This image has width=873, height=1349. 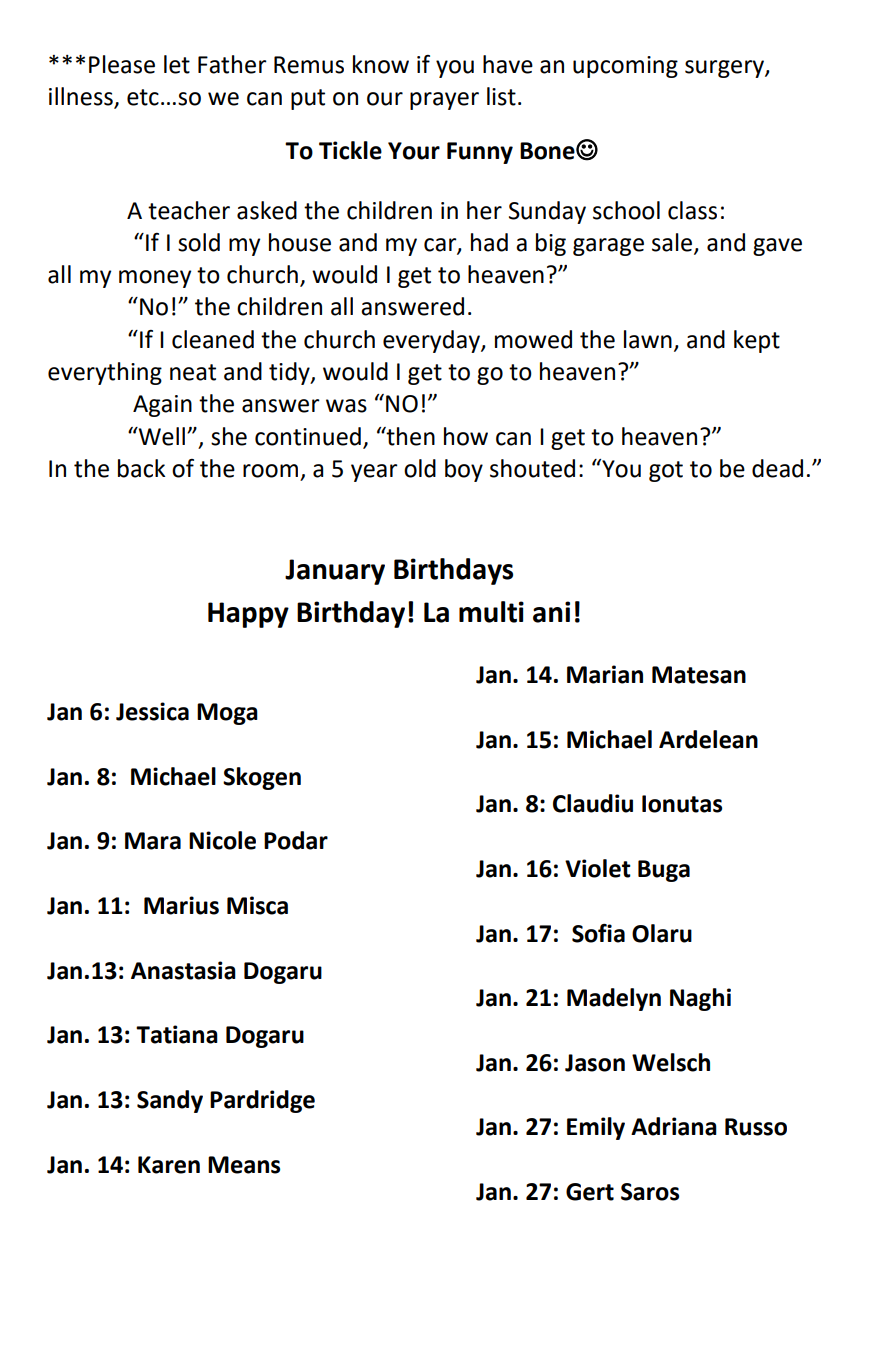 I want to click on lawn, so click(x=648, y=339).
